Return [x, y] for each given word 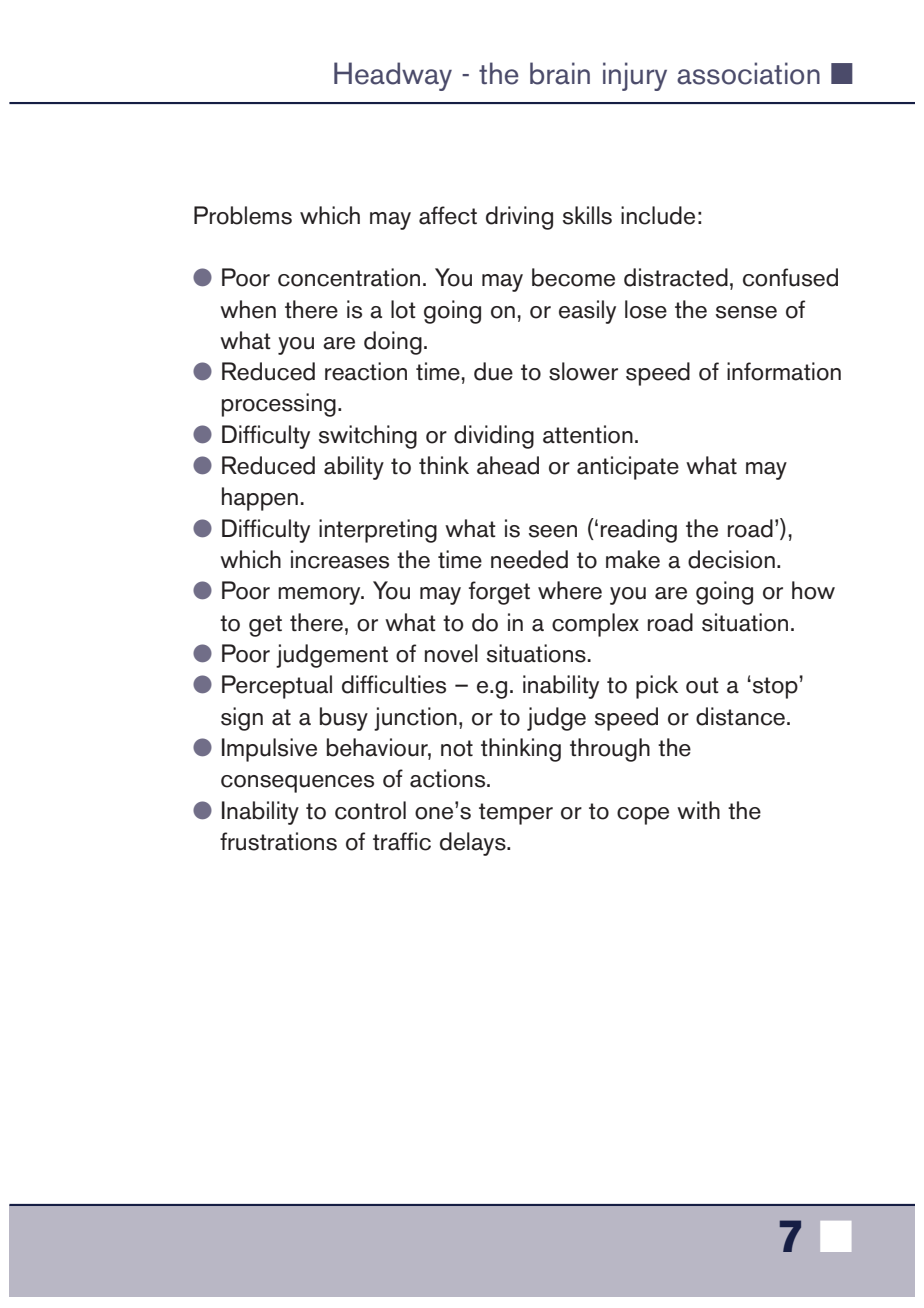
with [698, 810]
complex [595, 625]
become [573, 277]
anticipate [628, 468]
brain [560, 73]
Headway [393, 76]
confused [790, 277]
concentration [349, 277]
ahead [508, 465]
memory [320, 596]
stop [775, 687]
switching [368, 437]
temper [516, 814]
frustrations [278, 841]
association [748, 73]
